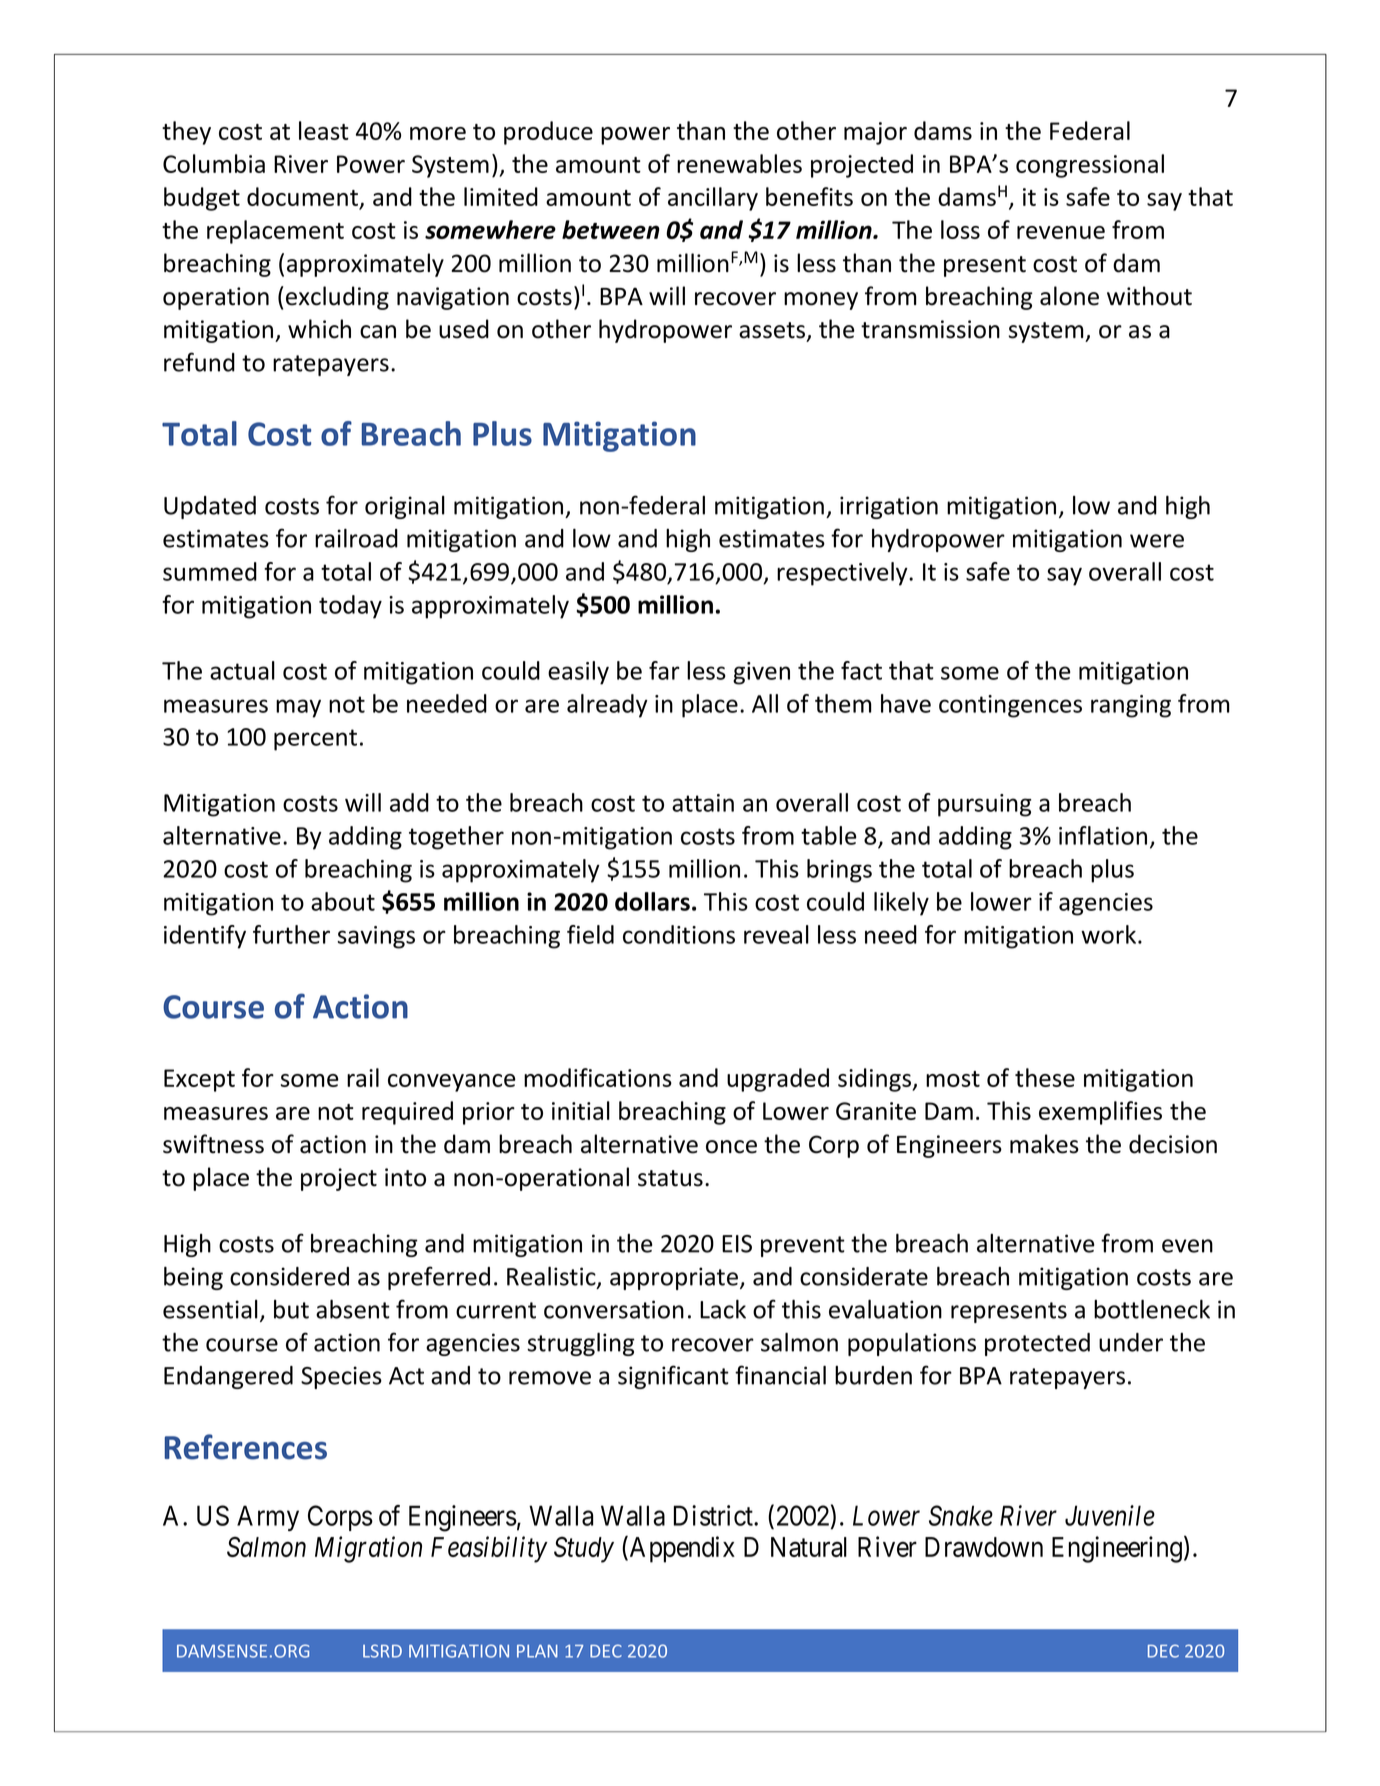  Describe the element at coordinates (652, 901) in the document. I see `dollars` at that location.
